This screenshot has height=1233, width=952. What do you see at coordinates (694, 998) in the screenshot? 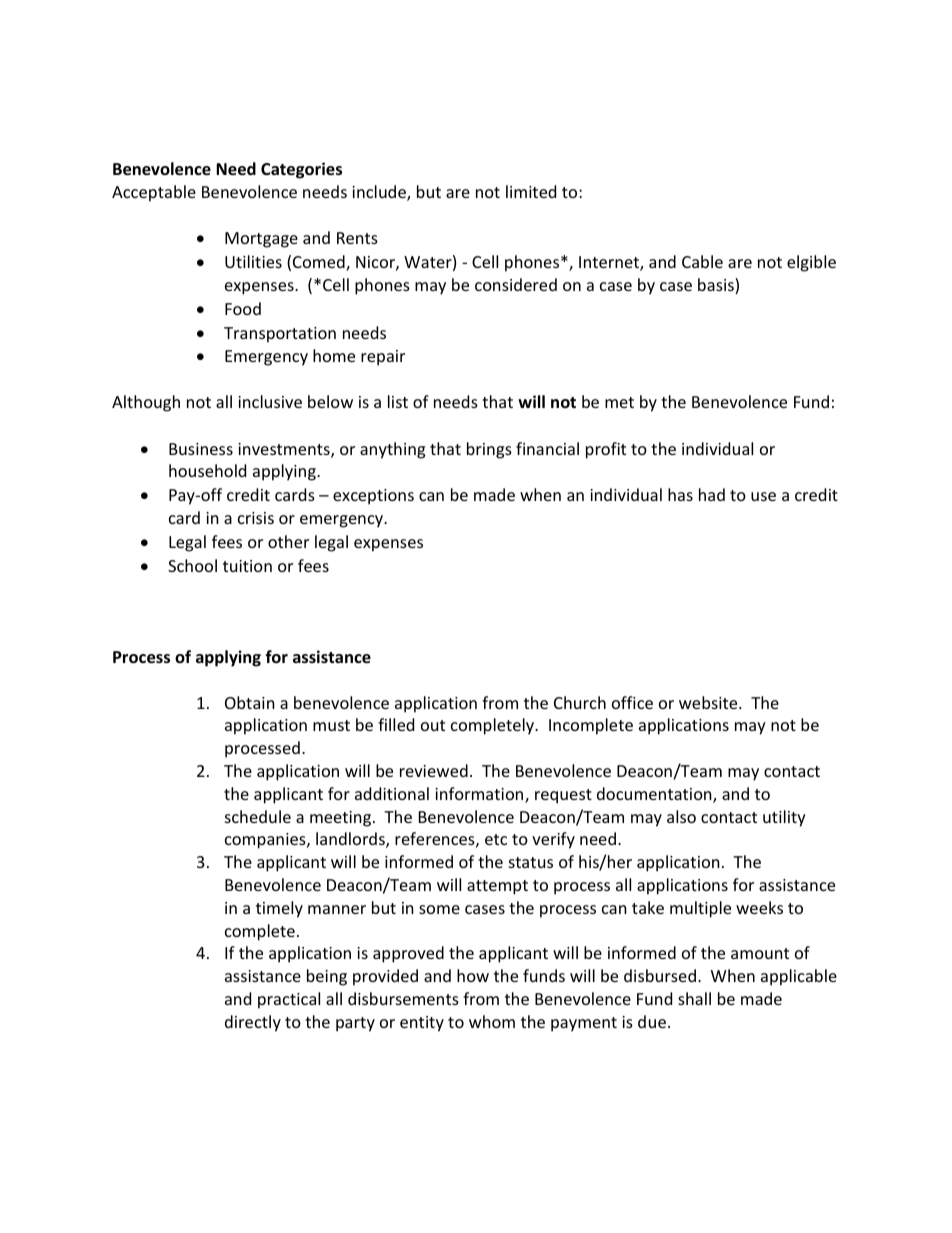
I see `shall` at bounding box center [694, 998].
